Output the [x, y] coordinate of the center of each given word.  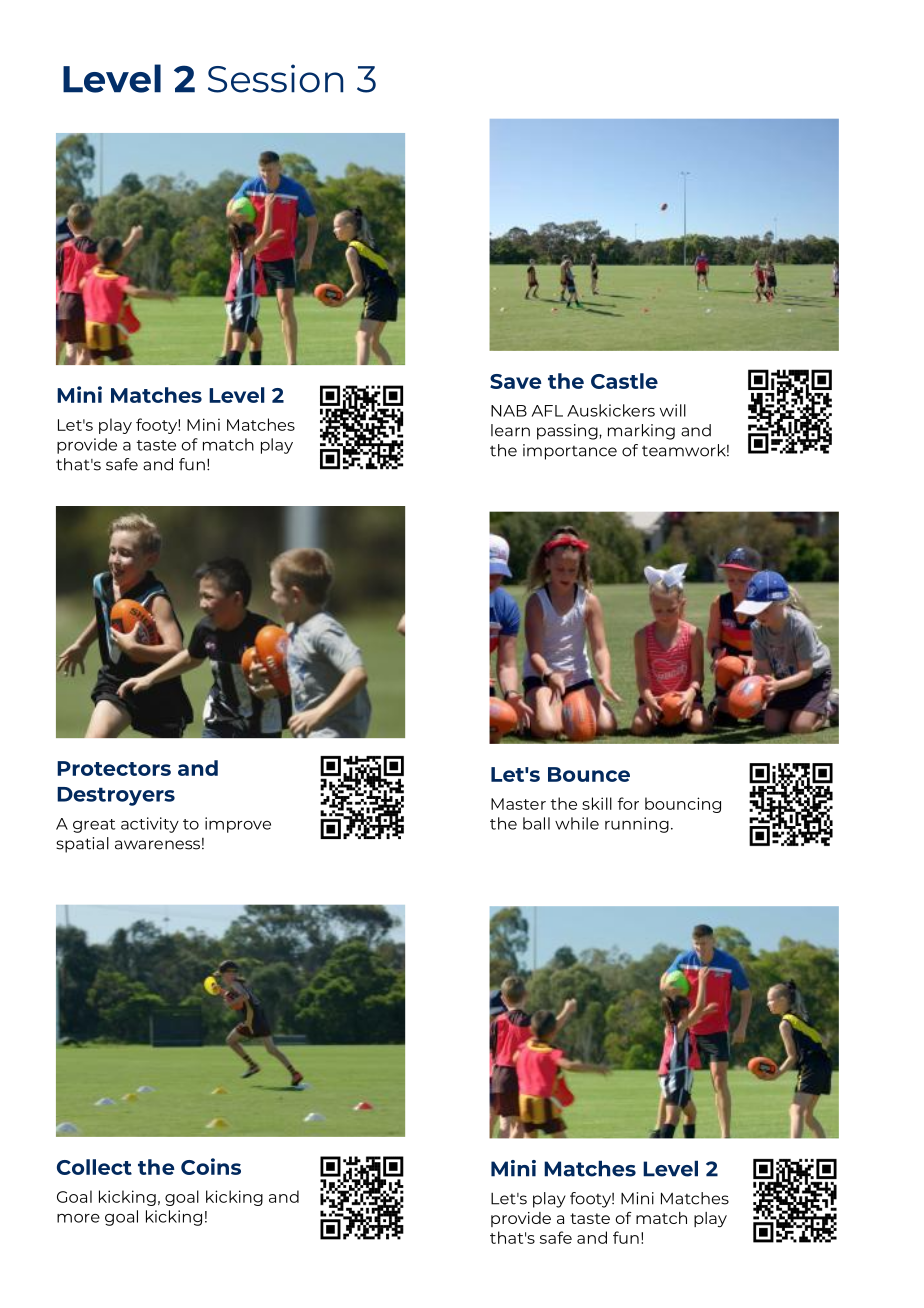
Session [275, 78]
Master [518, 804]
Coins [211, 1166]
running [637, 825]
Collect [94, 1167]
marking [641, 432]
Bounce [589, 774]
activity [150, 825]
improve [238, 825]
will [673, 410]
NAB [509, 411]
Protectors [114, 768]
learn [510, 430]
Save [515, 381]
